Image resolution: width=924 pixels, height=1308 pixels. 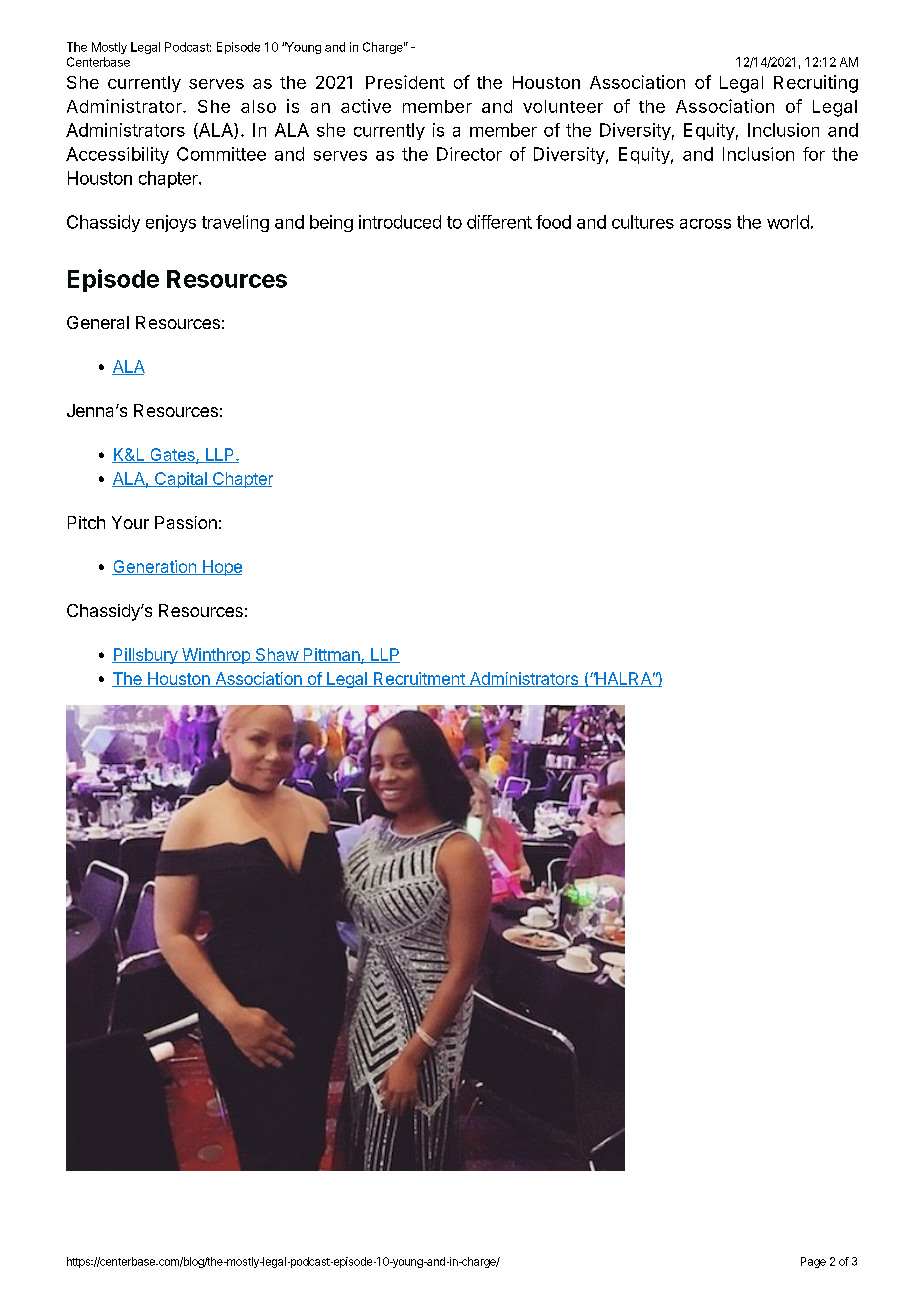 What do you see at coordinates (221, 154) in the page?
I see `Committee` at bounding box center [221, 154].
